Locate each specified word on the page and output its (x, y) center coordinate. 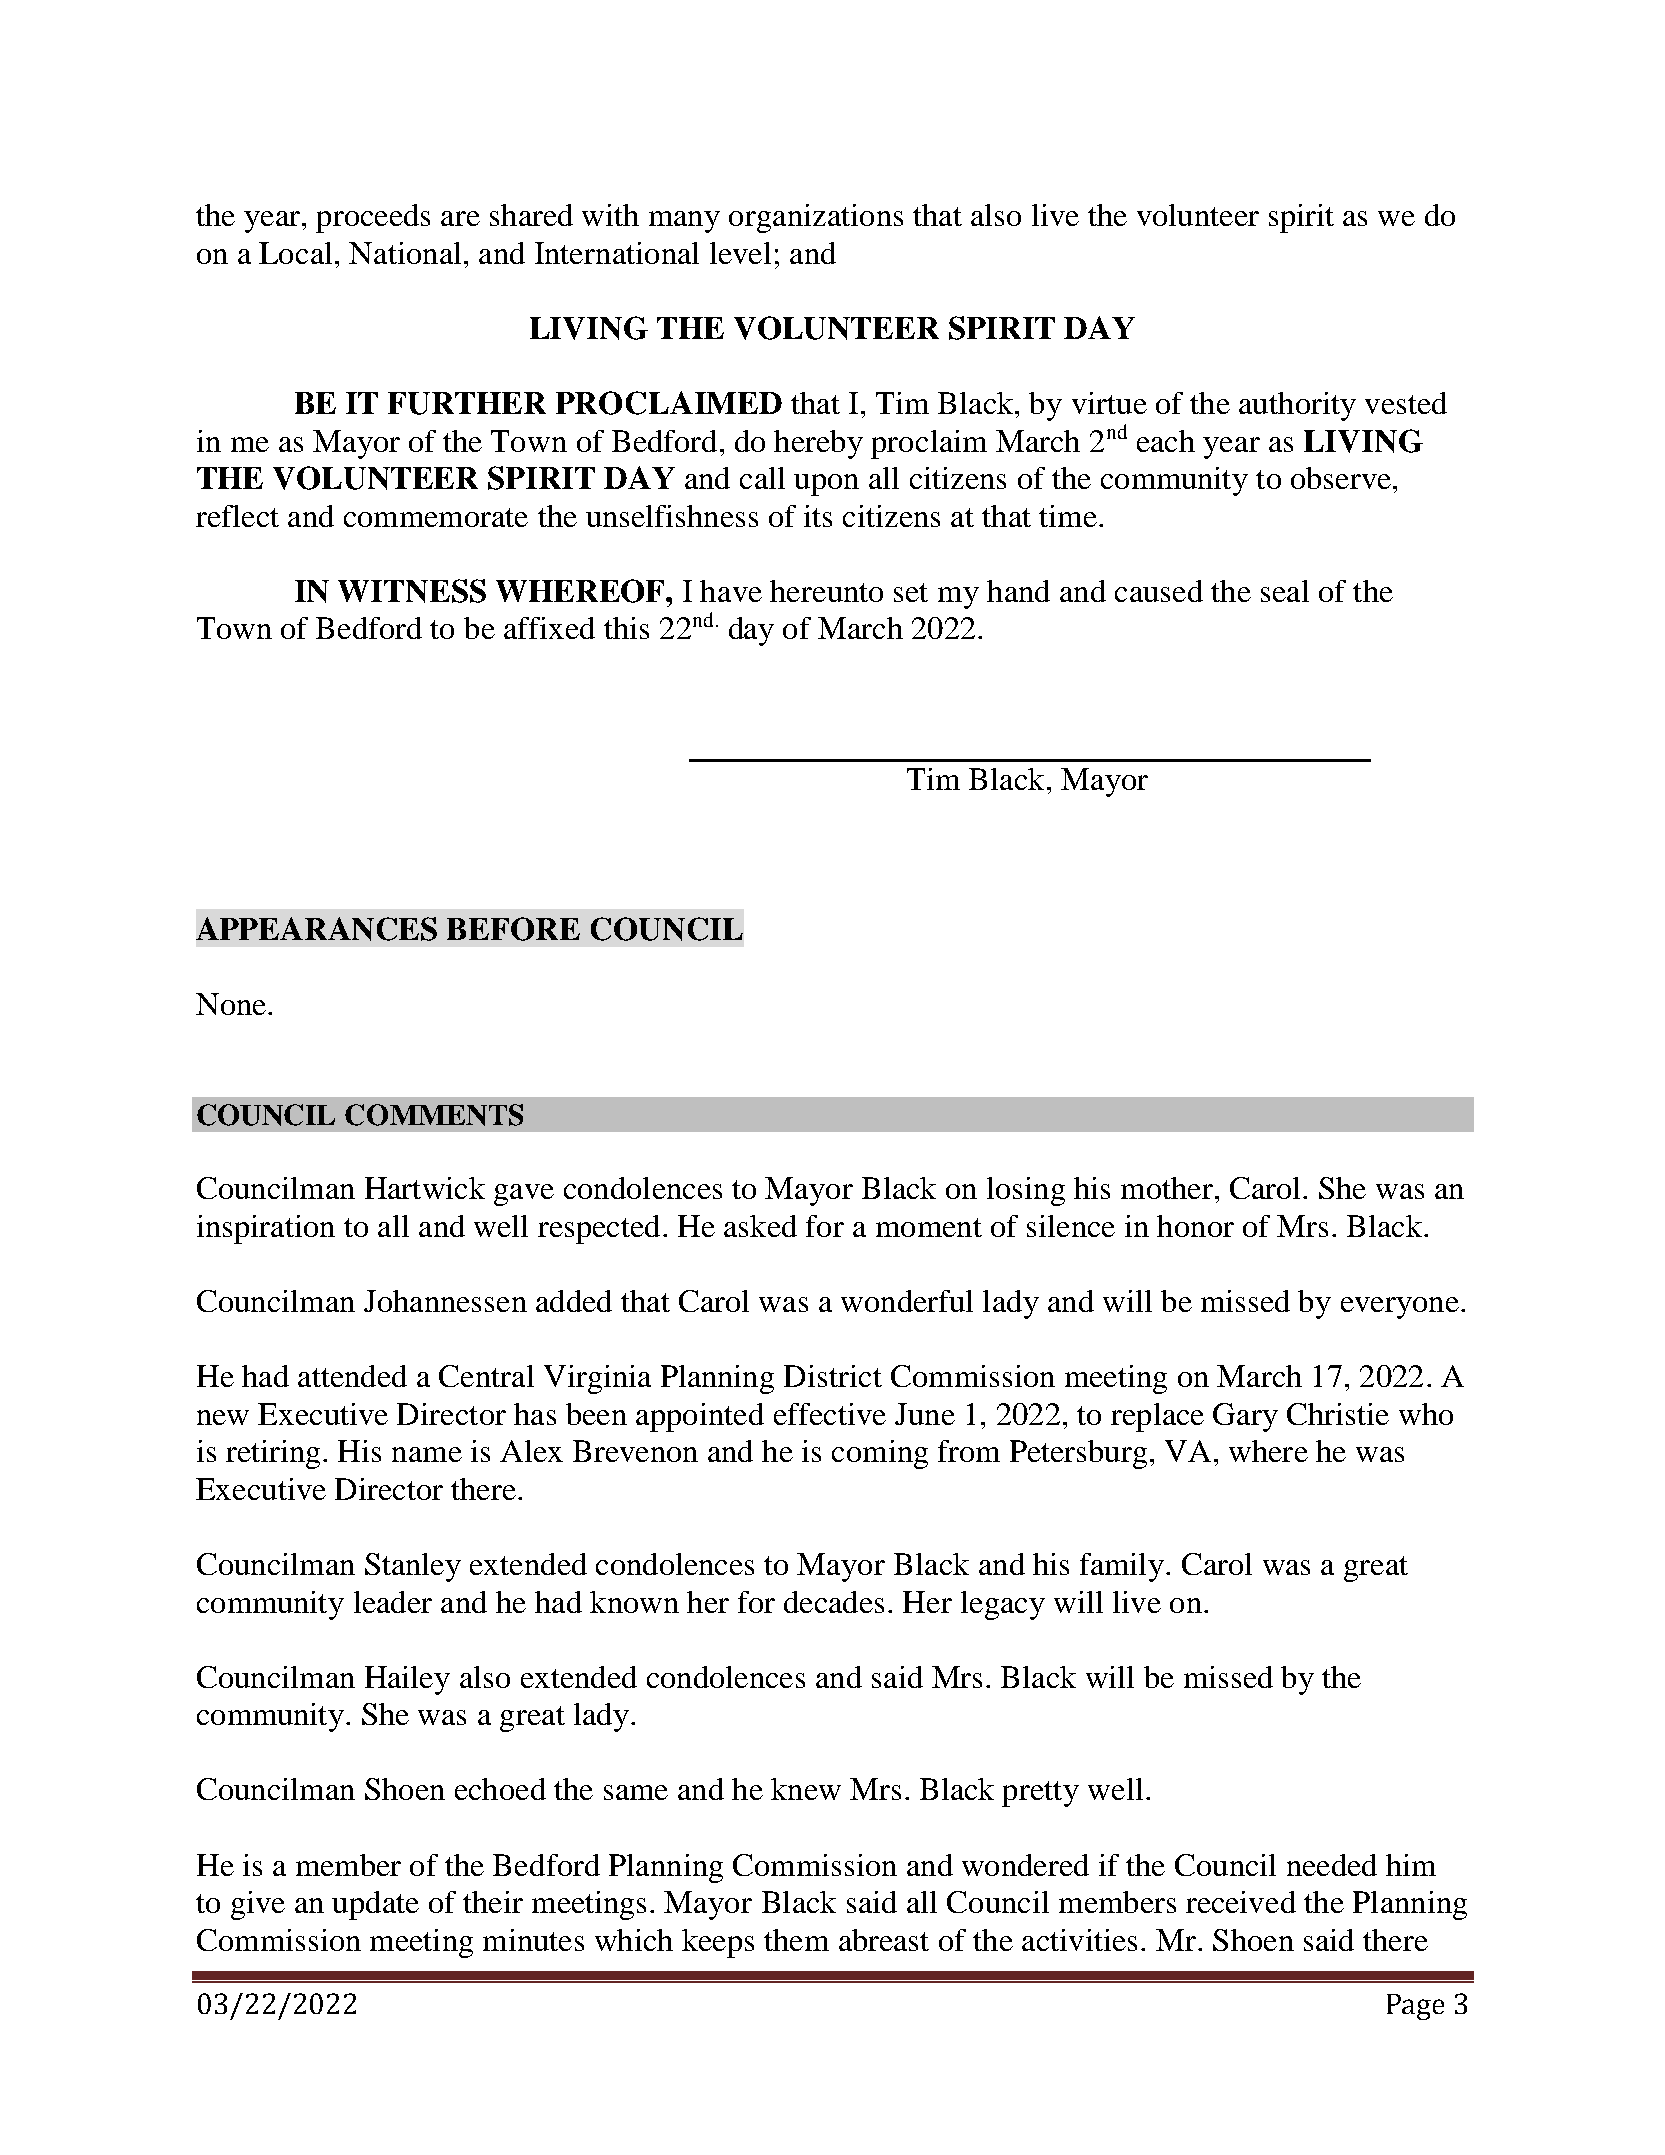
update (375, 1905)
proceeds (373, 218)
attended (352, 1376)
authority (1297, 406)
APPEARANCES (316, 929)
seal (1285, 591)
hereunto (826, 591)
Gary (1245, 1417)
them (796, 1940)
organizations (816, 218)
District (833, 1376)
